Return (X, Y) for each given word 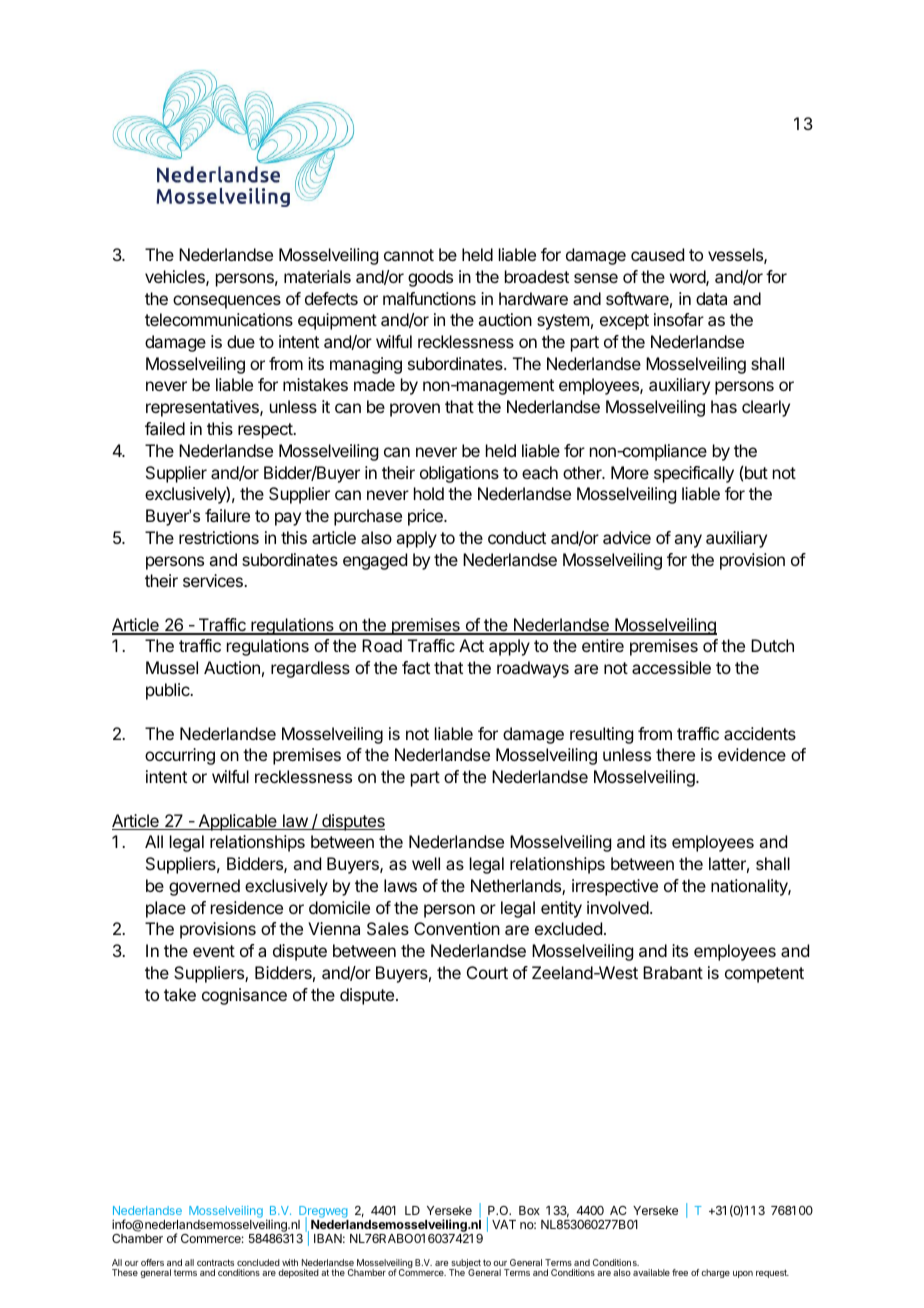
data (711, 298)
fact (416, 667)
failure (227, 515)
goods (430, 278)
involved (618, 907)
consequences (227, 302)
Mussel (172, 667)
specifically (694, 474)
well (426, 863)
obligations (459, 474)
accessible (671, 667)
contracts (215, 1262)
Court (487, 972)
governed (204, 887)
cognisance (244, 996)
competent (764, 975)
